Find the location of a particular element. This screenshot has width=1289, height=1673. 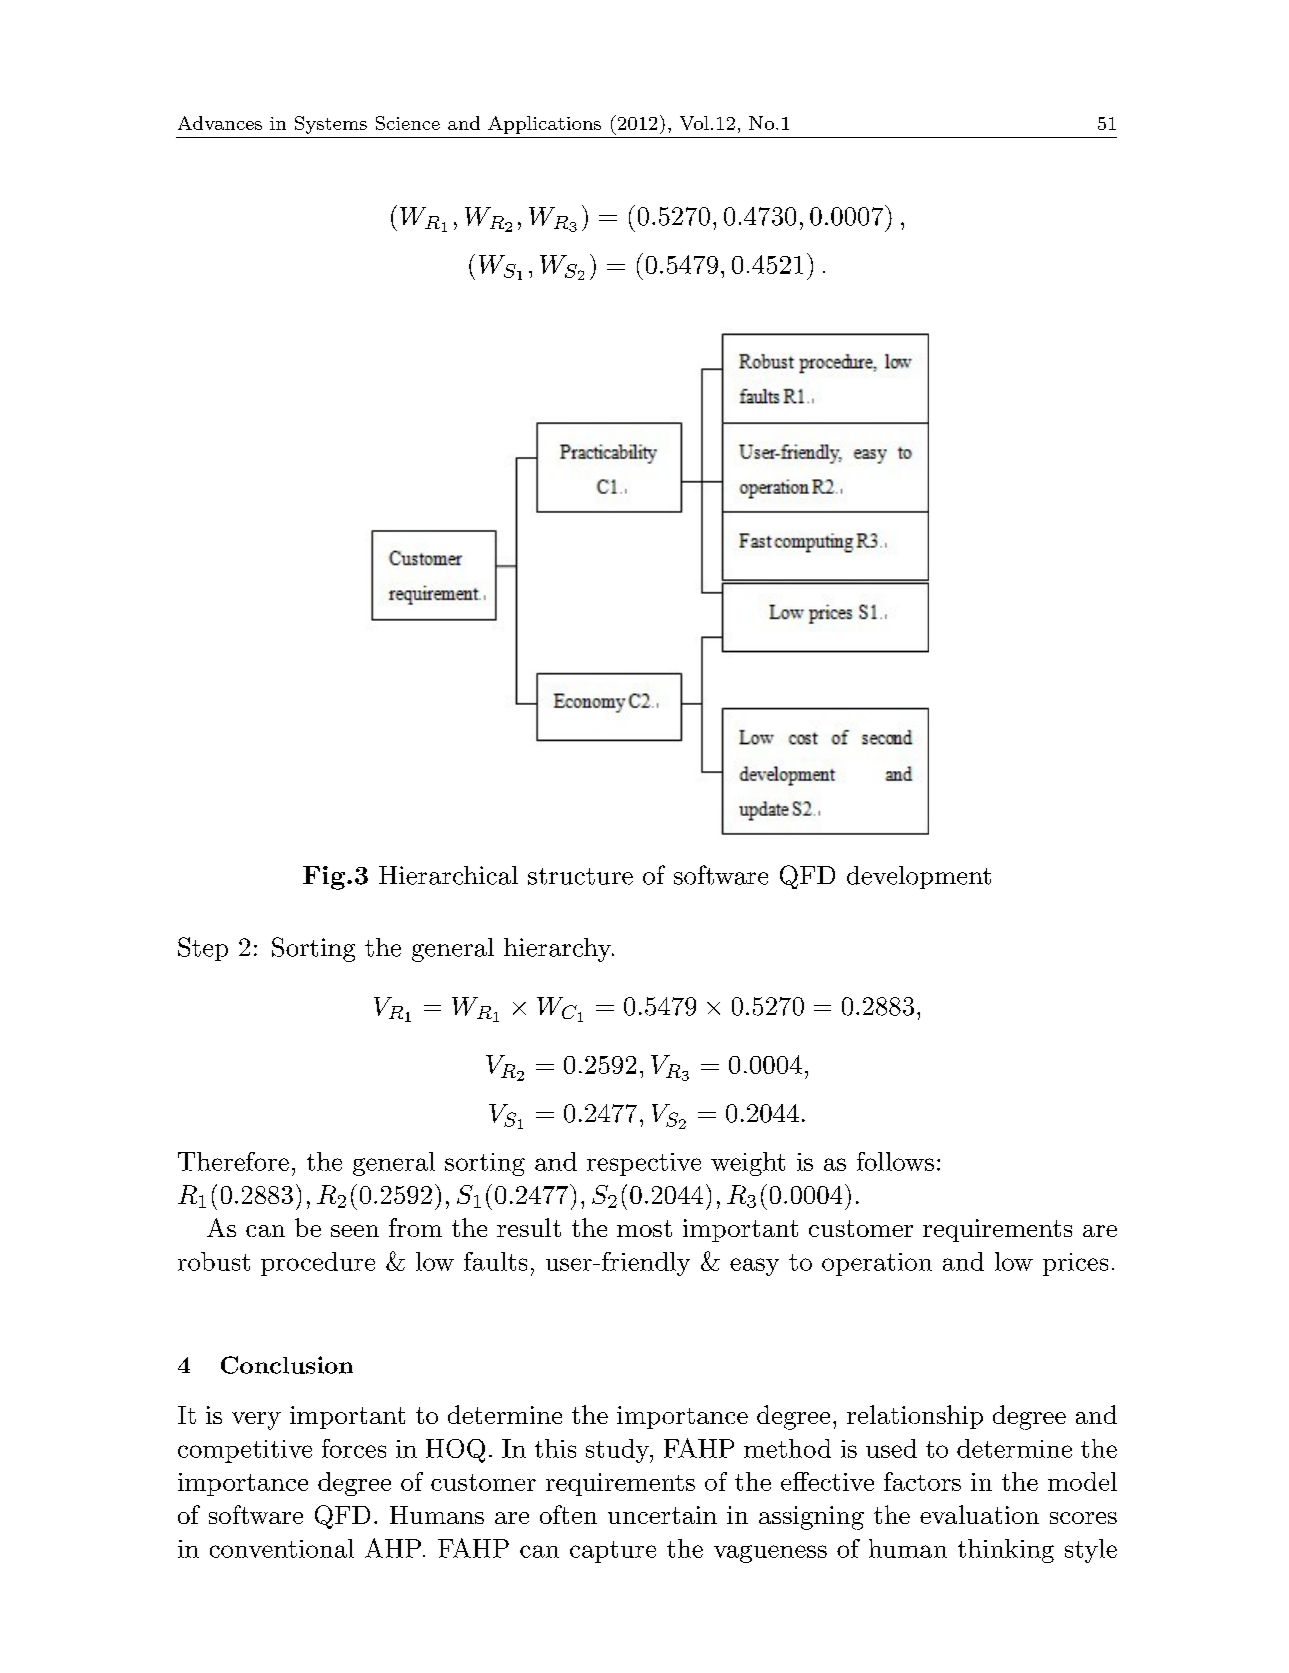

hierarchy is located at coordinates (558, 950).
